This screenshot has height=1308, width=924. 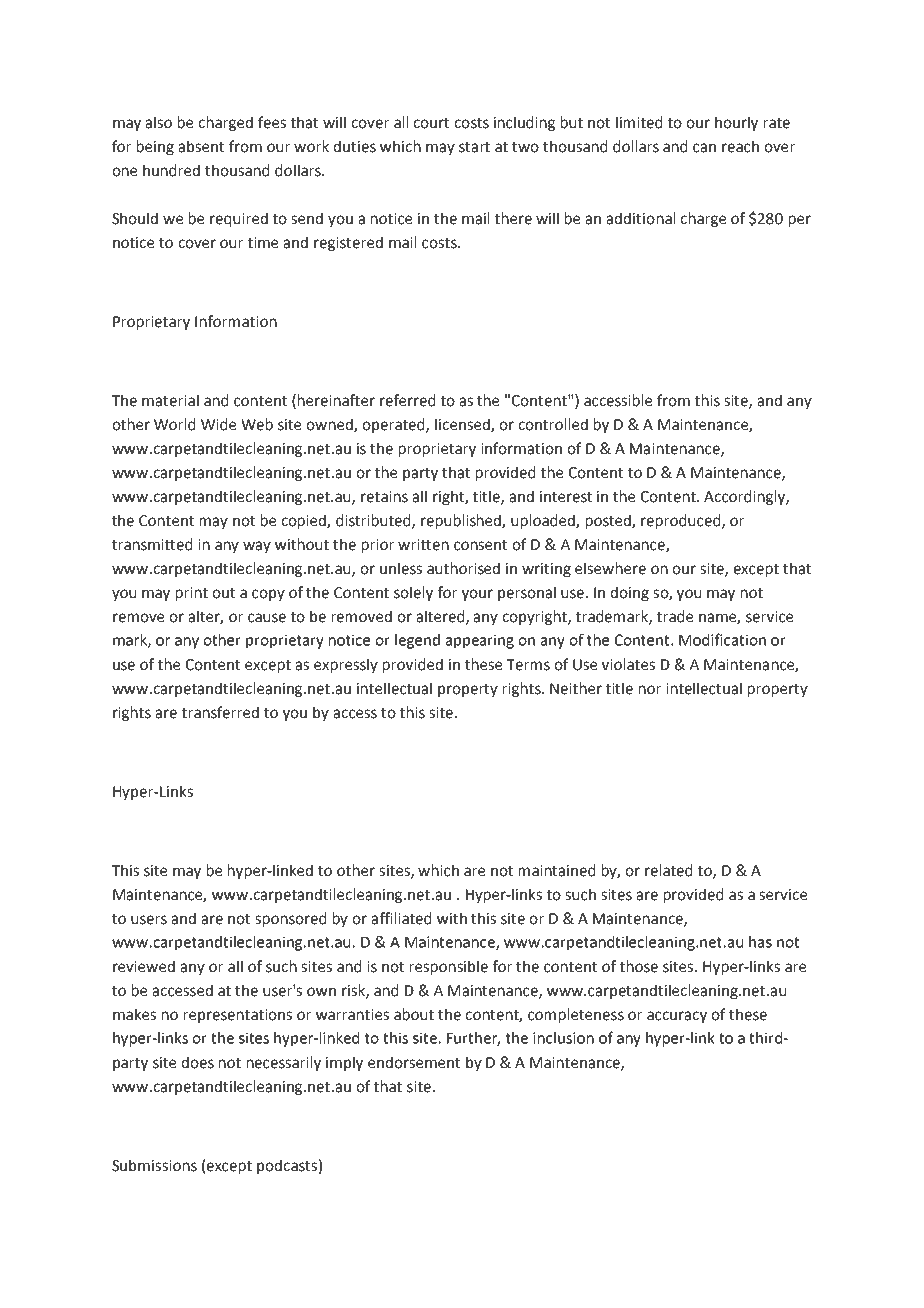 What do you see at coordinates (704, 148) in the screenshot?
I see `can` at bounding box center [704, 148].
